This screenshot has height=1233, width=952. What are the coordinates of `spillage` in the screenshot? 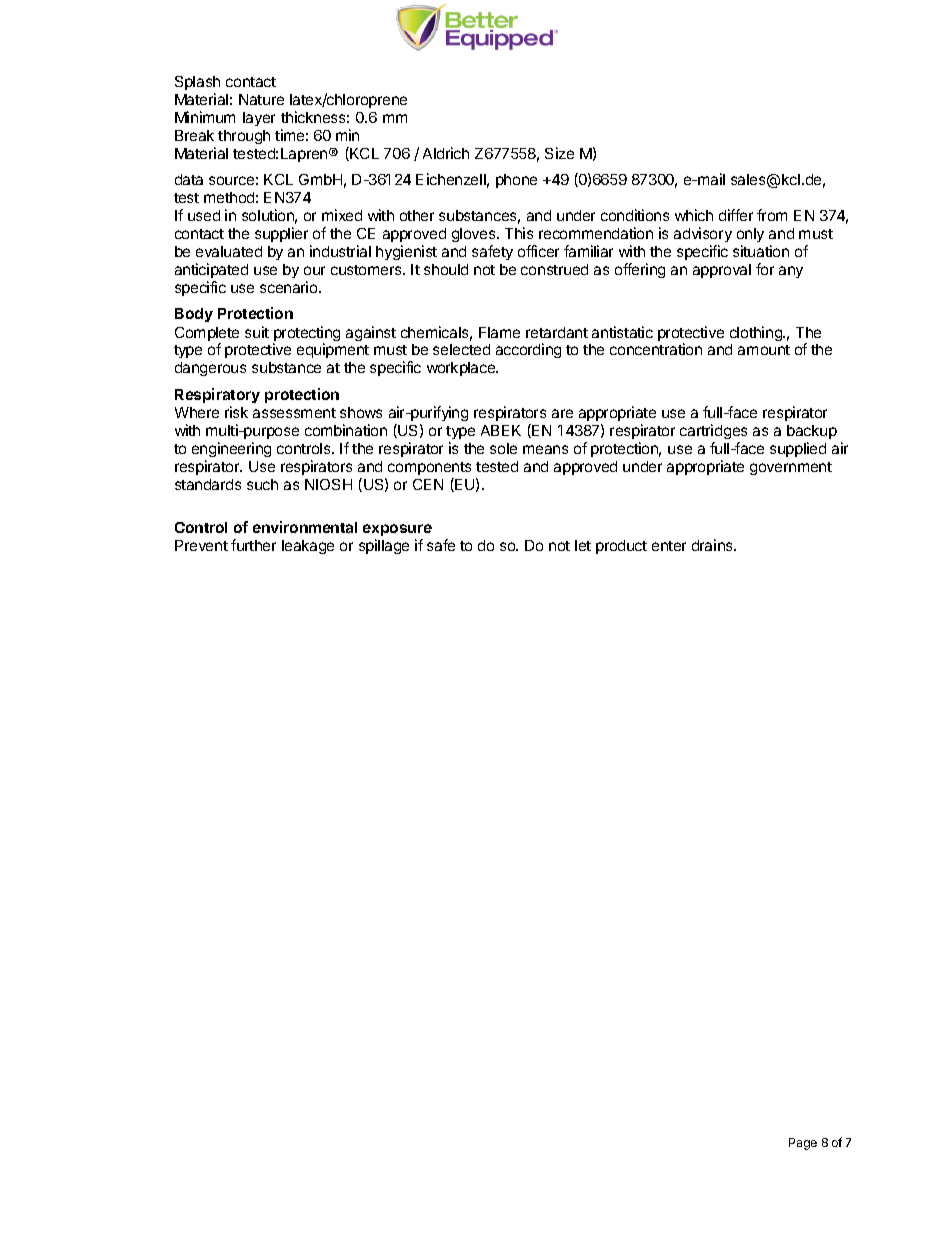 It's located at (384, 546).
